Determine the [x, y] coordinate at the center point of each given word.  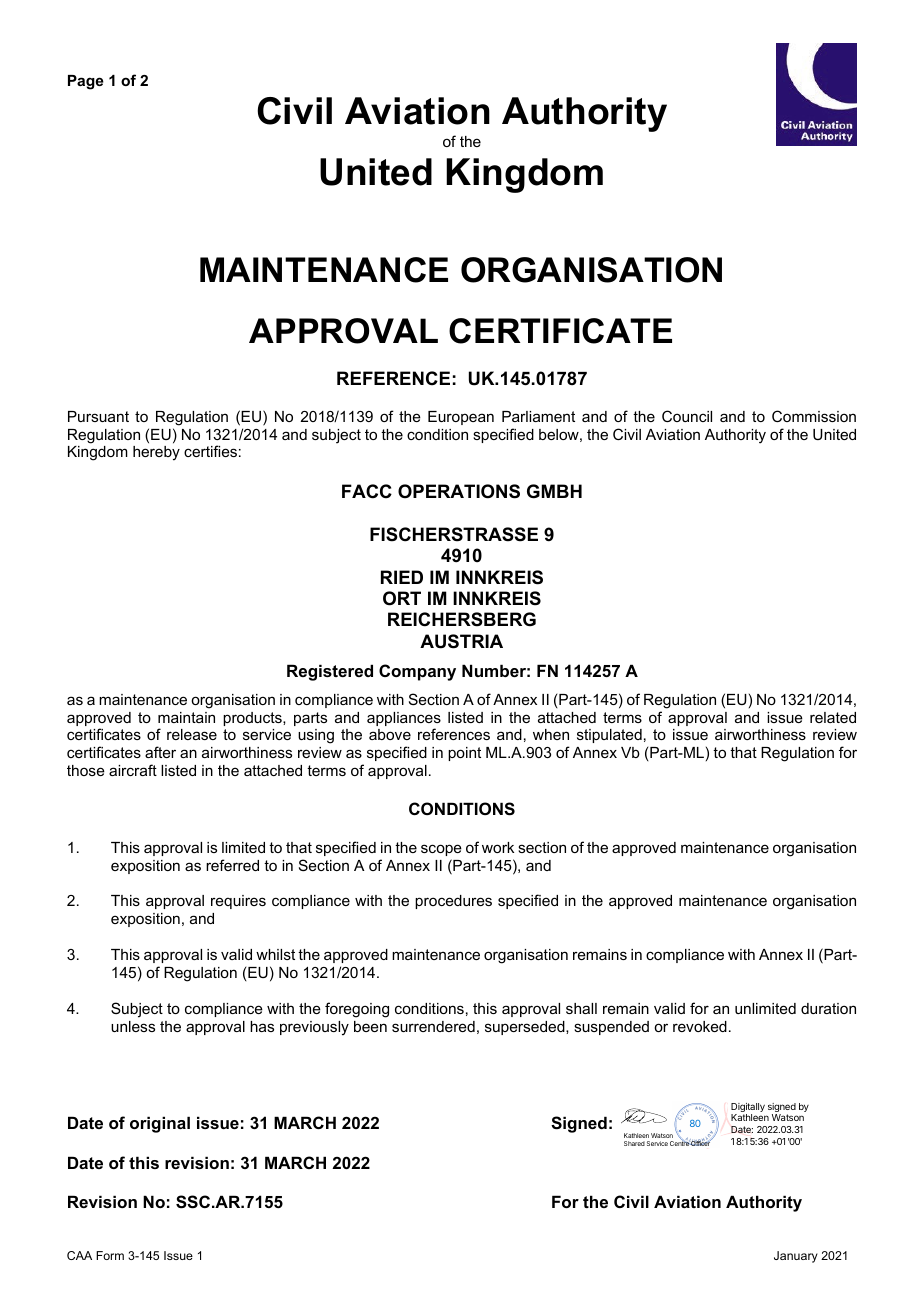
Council [687, 416]
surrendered [433, 1026]
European [461, 418]
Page [86, 82]
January [796, 1257]
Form [110, 1255]
